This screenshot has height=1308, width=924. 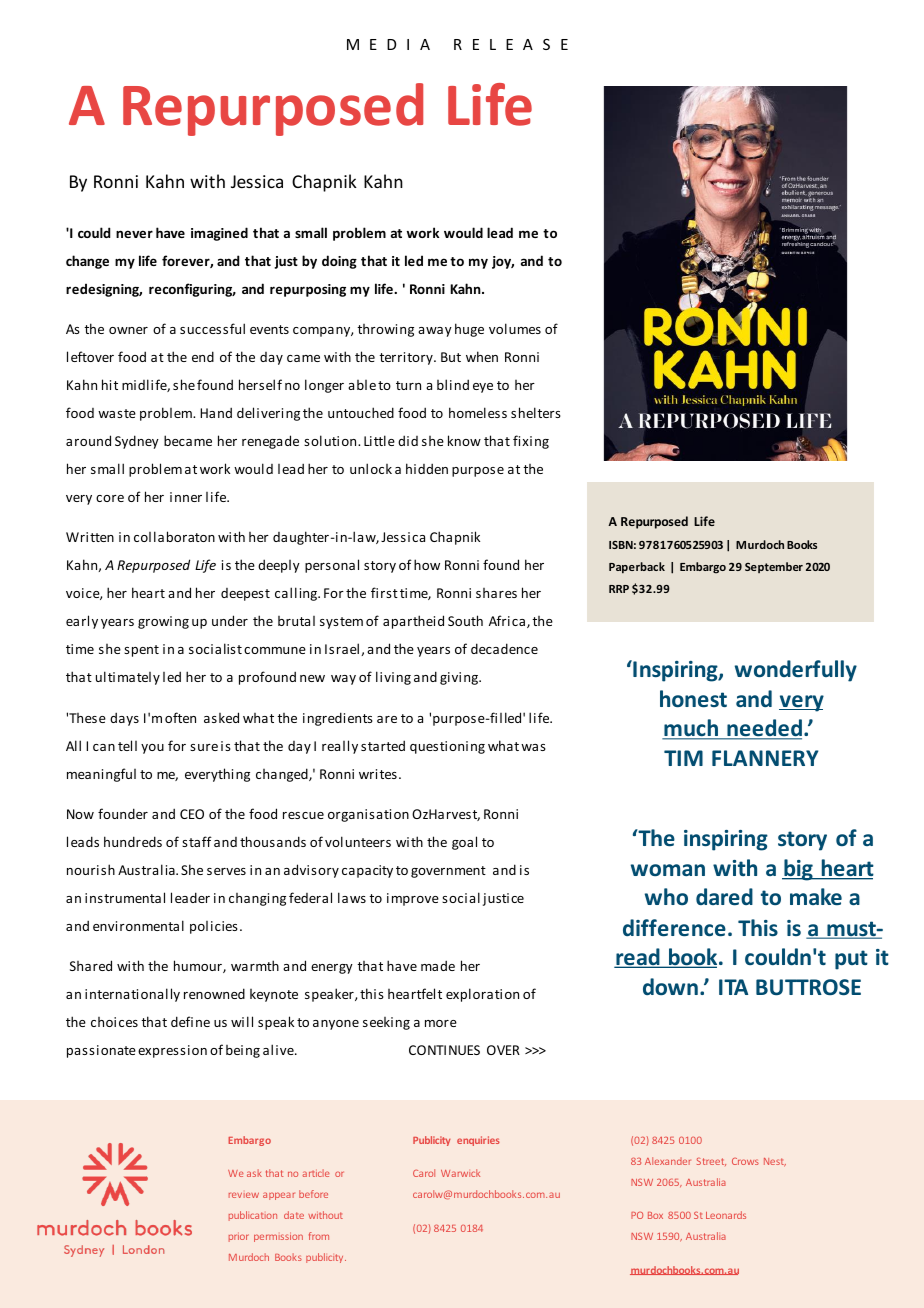 I want to click on September, so click(x=774, y=567).
